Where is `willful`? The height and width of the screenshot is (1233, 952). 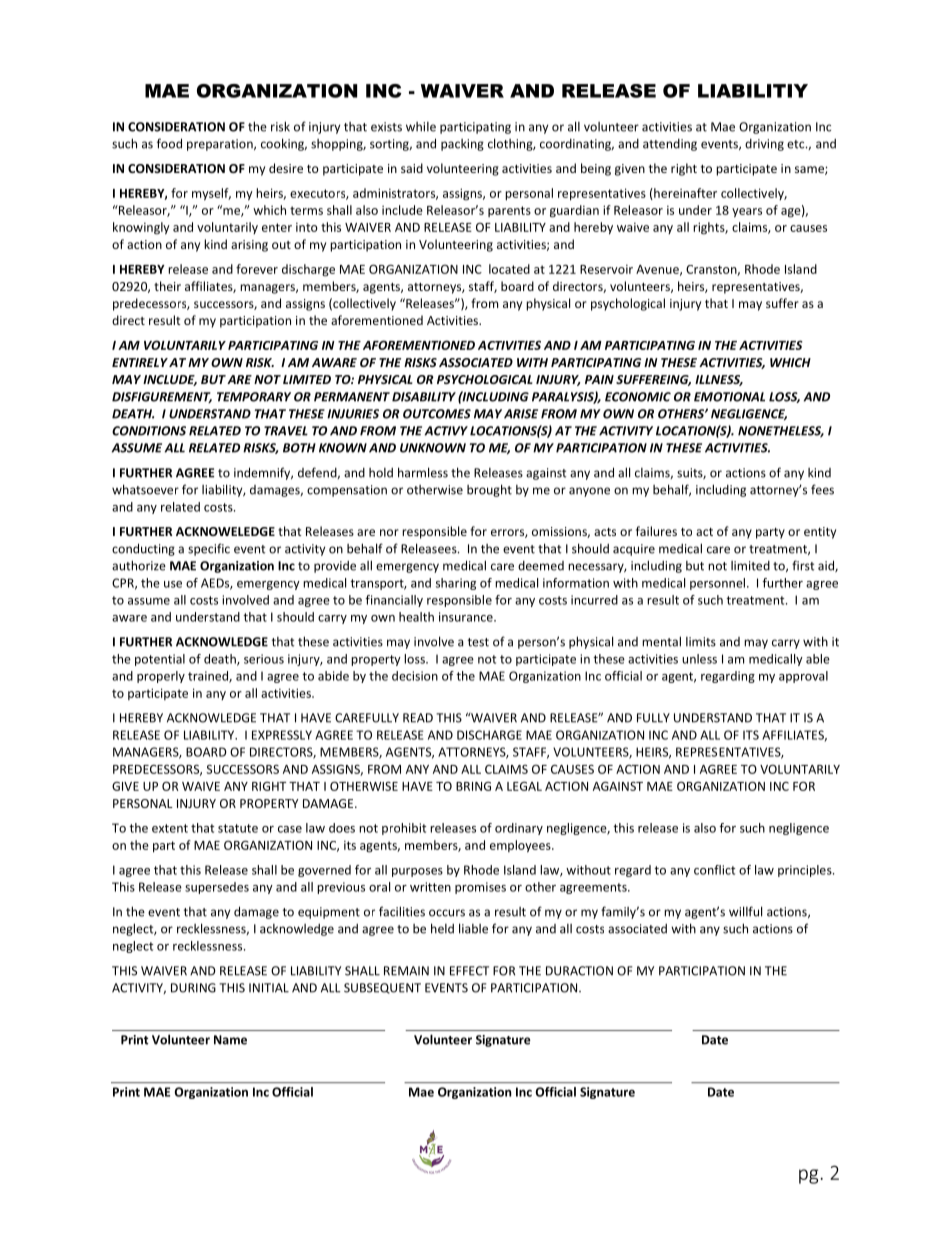 willful is located at coordinates (745, 911).
